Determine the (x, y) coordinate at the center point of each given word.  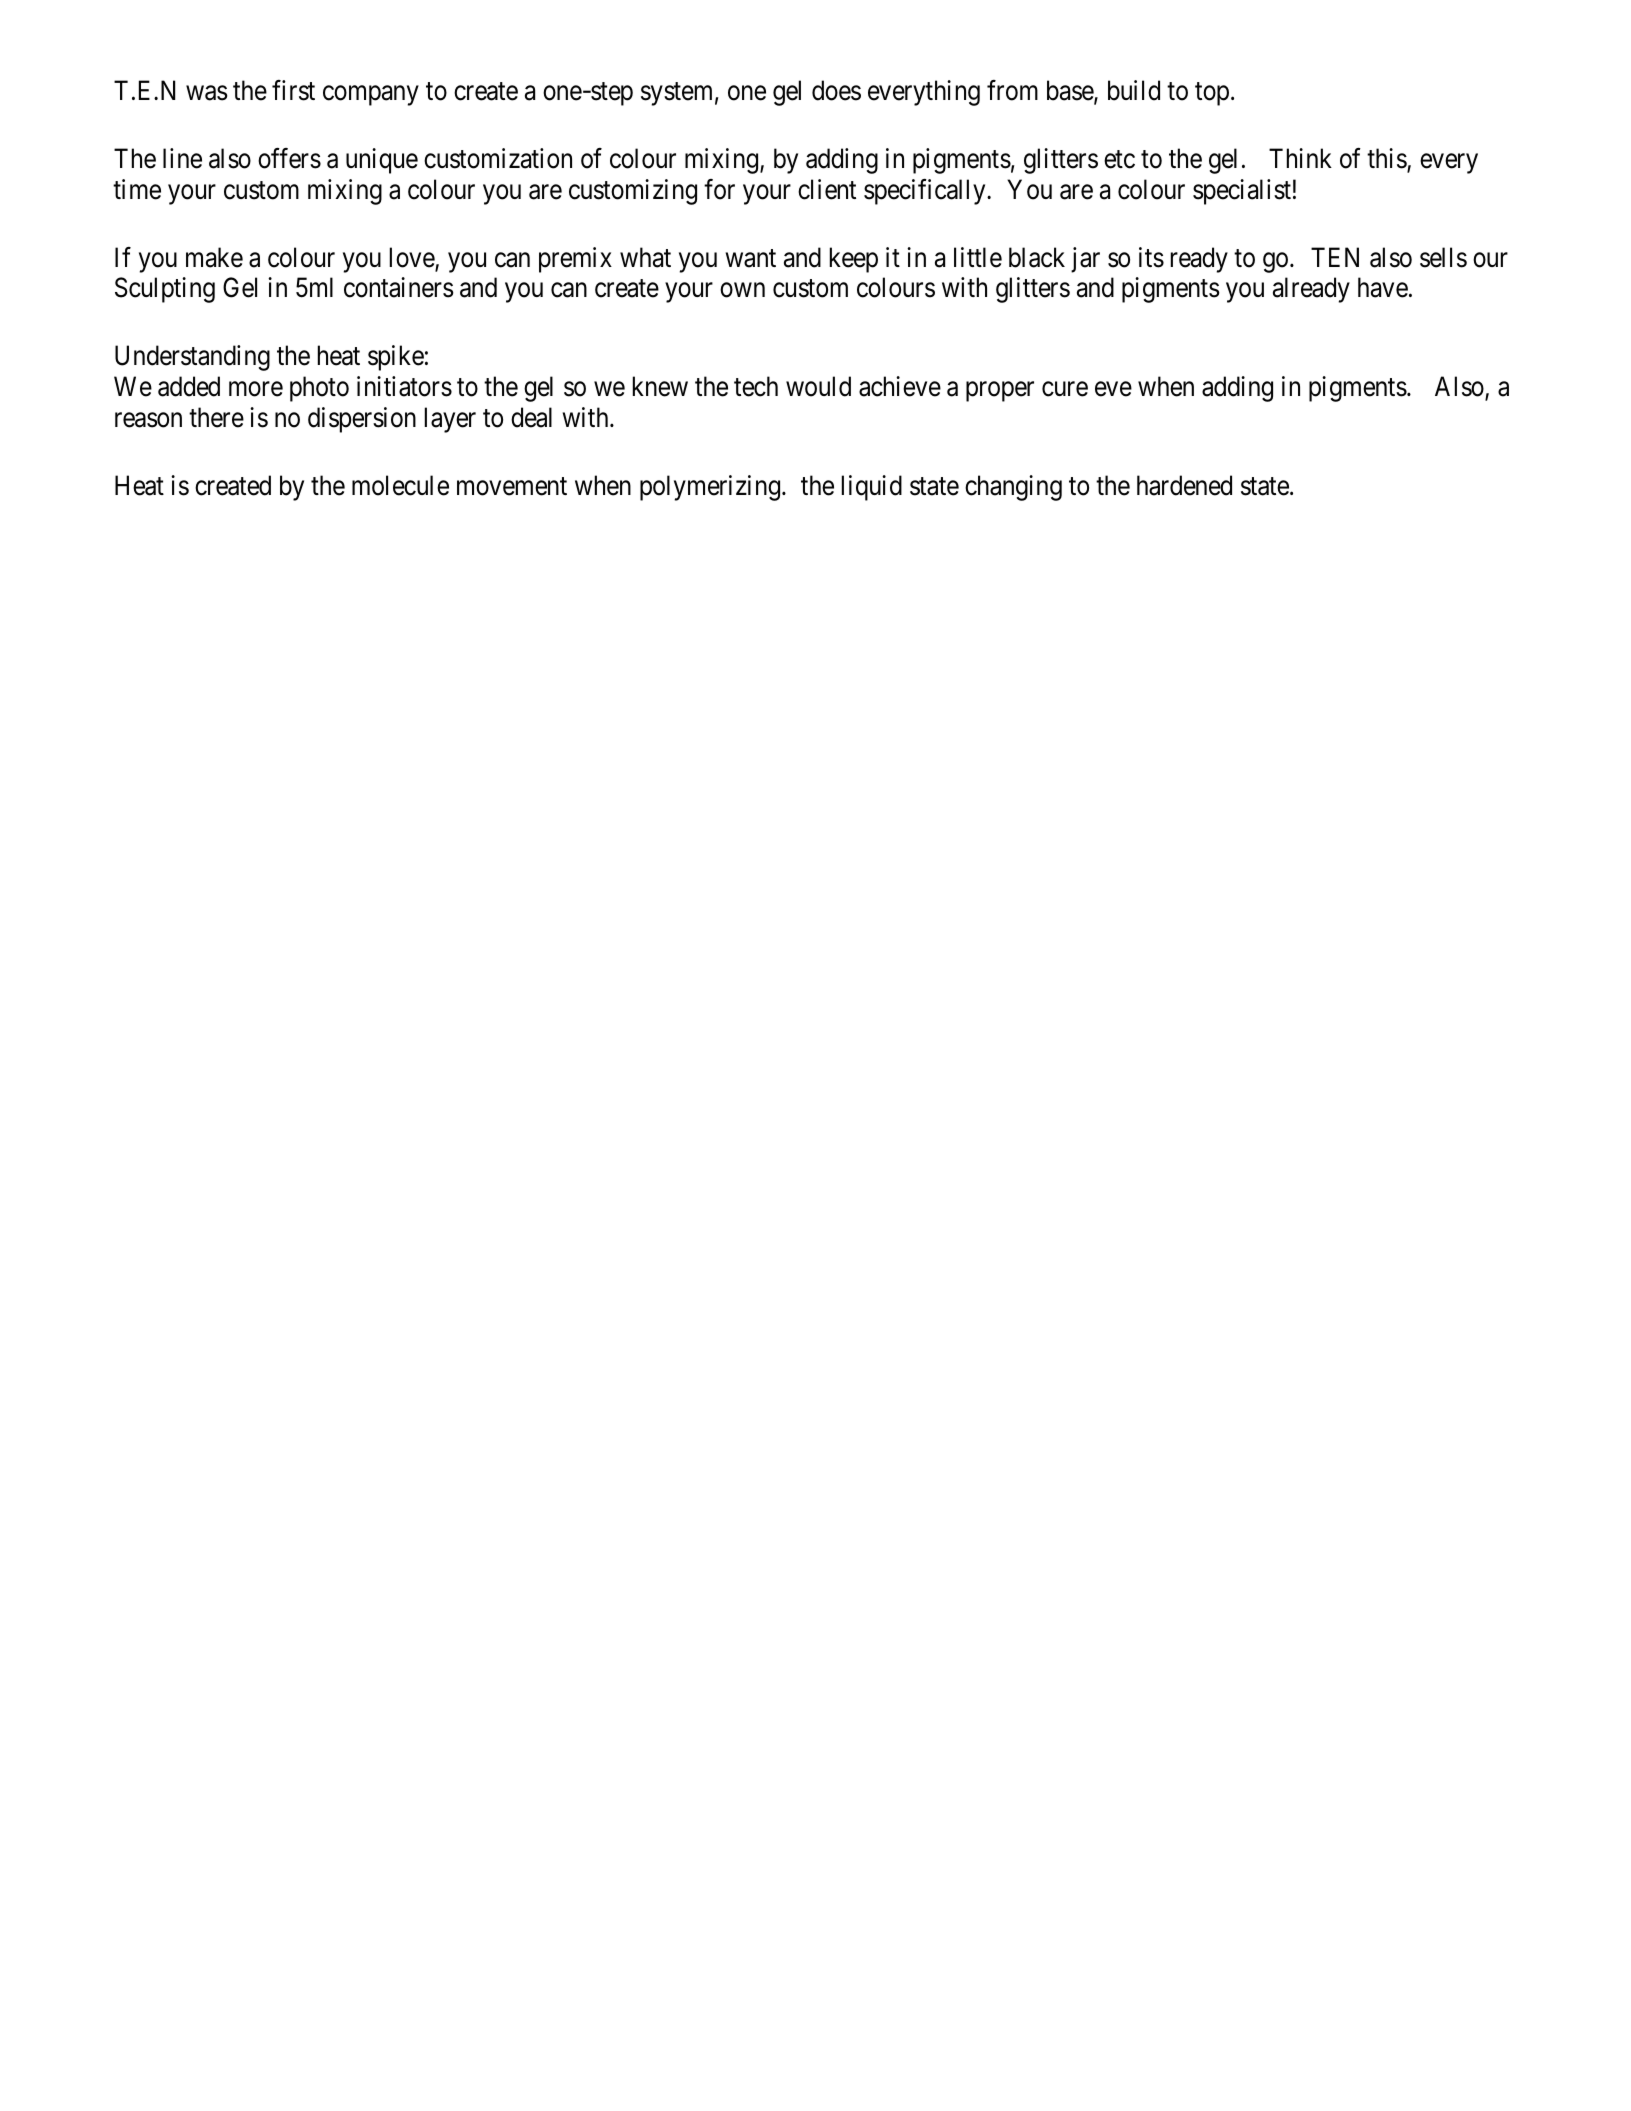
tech (756, 386)
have (1383, 287)
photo (319, 389)
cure (1065, 389)
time (137, 189)
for (719, 189)
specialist (1242, 192)
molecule (400, 485)
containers (399, 287)
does (836, 90)
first (293, 90)
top (1212, 94)
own (742, 290)
